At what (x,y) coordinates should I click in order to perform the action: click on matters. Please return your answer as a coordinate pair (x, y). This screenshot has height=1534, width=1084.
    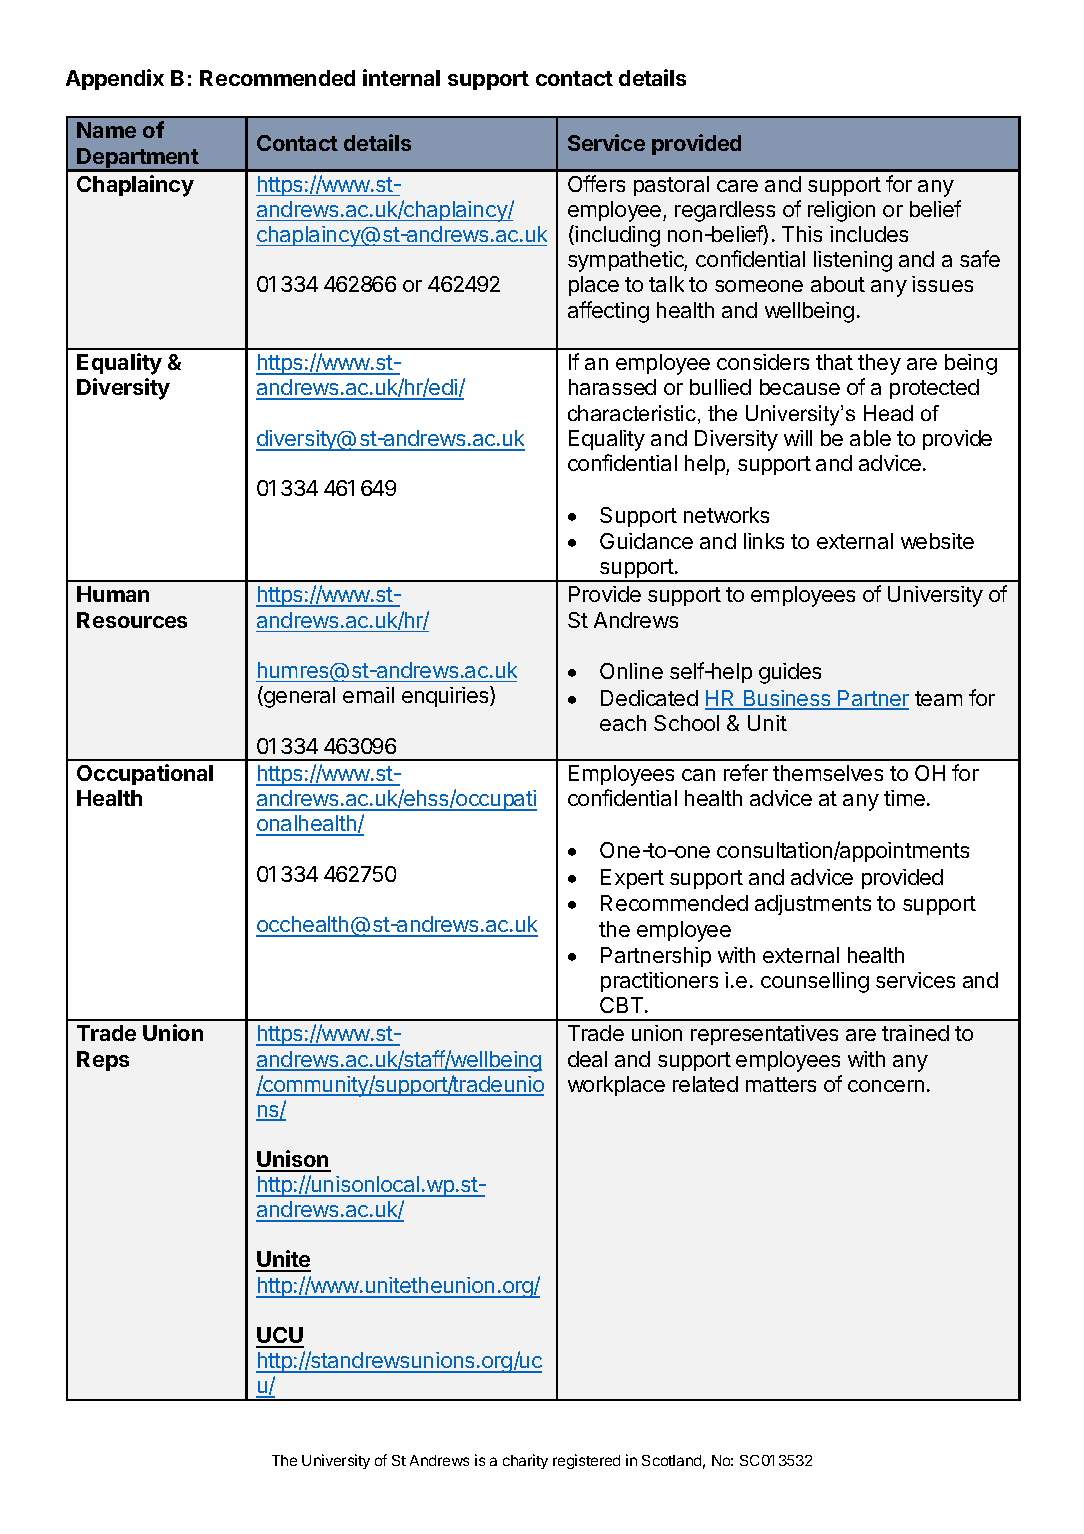
    Looking at the image, I should click on (781, 1084).
